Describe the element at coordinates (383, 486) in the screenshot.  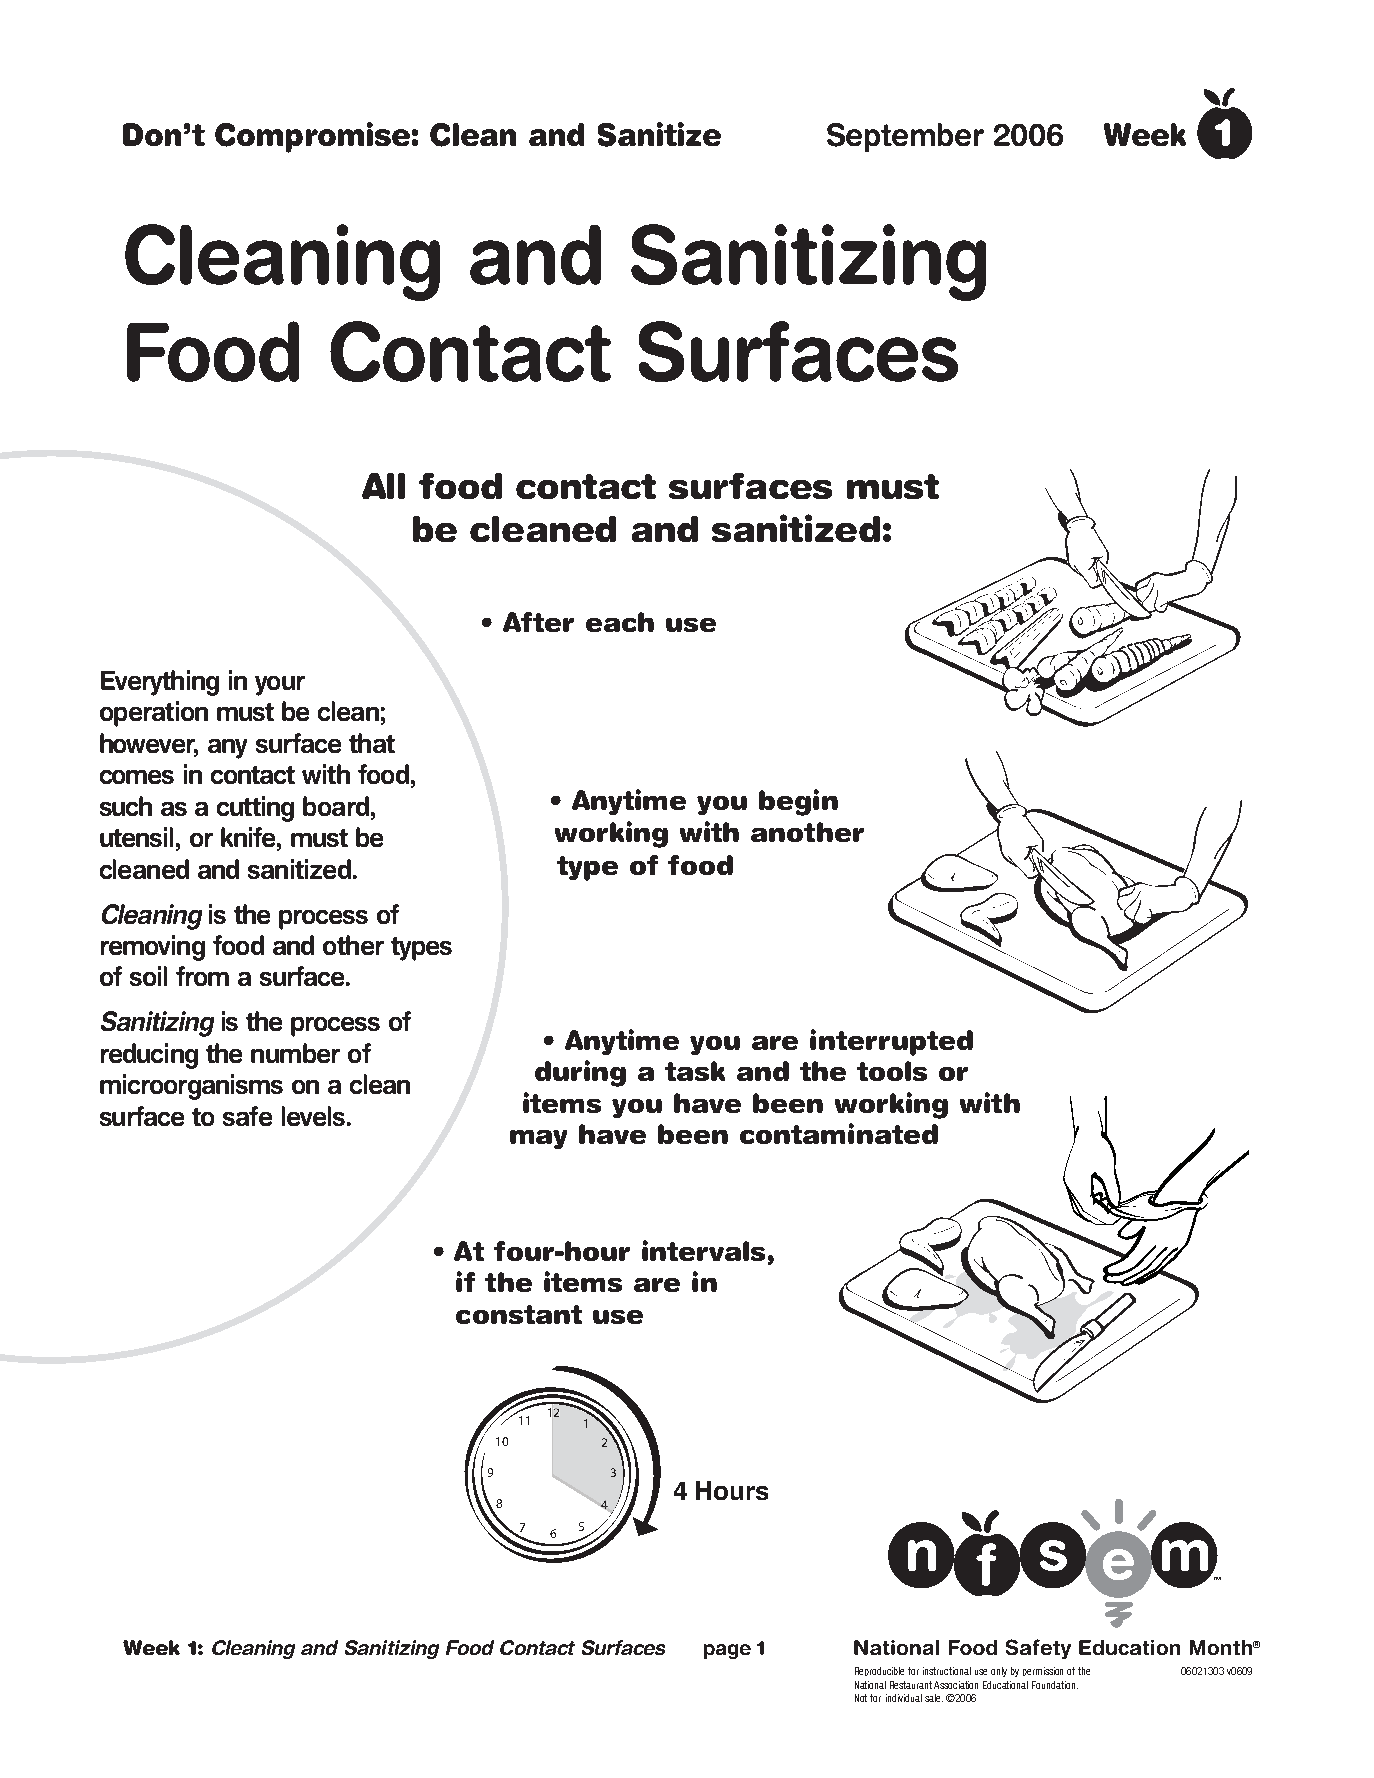
I see `All` at that location.
